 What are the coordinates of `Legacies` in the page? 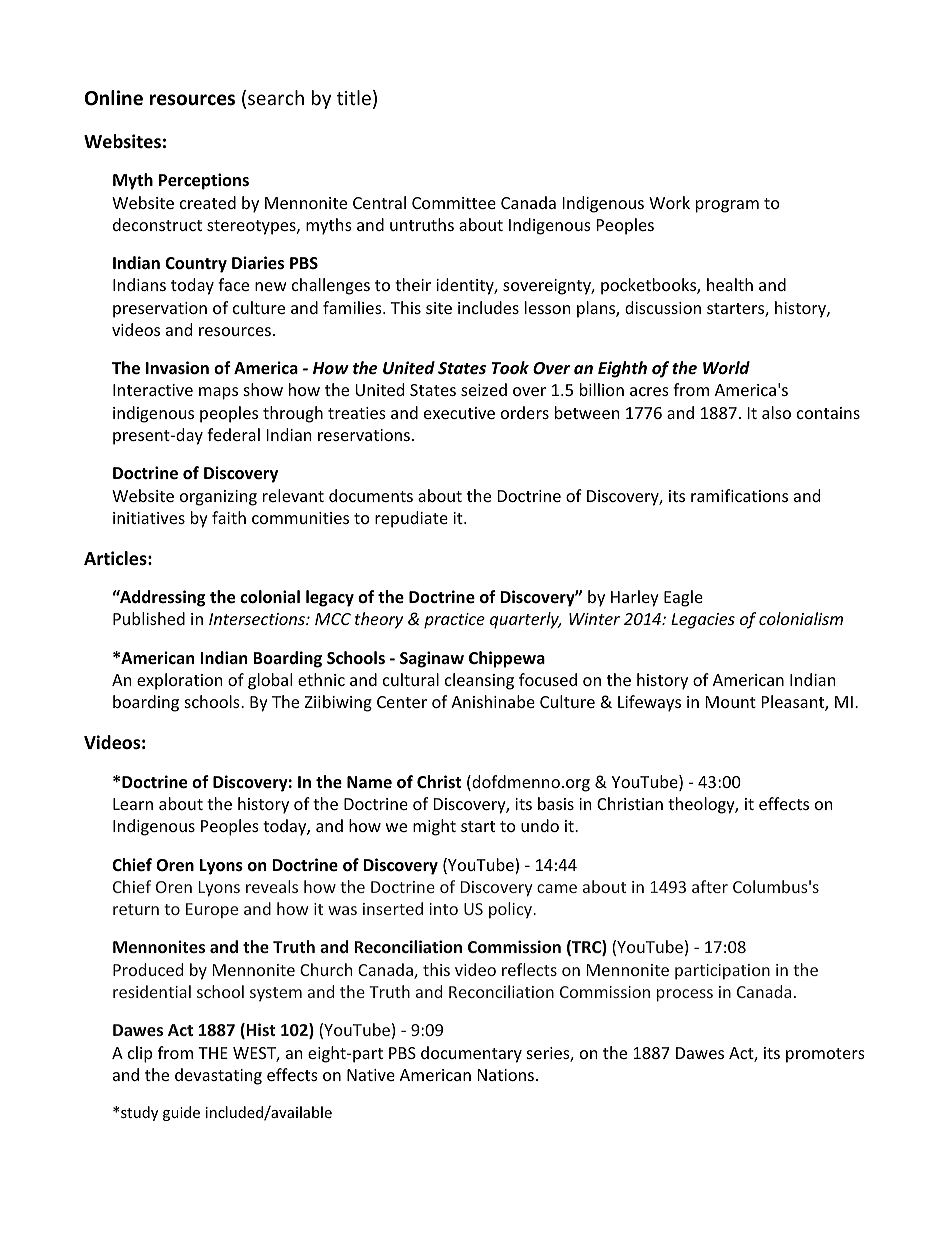 It's located at (703, 621).
